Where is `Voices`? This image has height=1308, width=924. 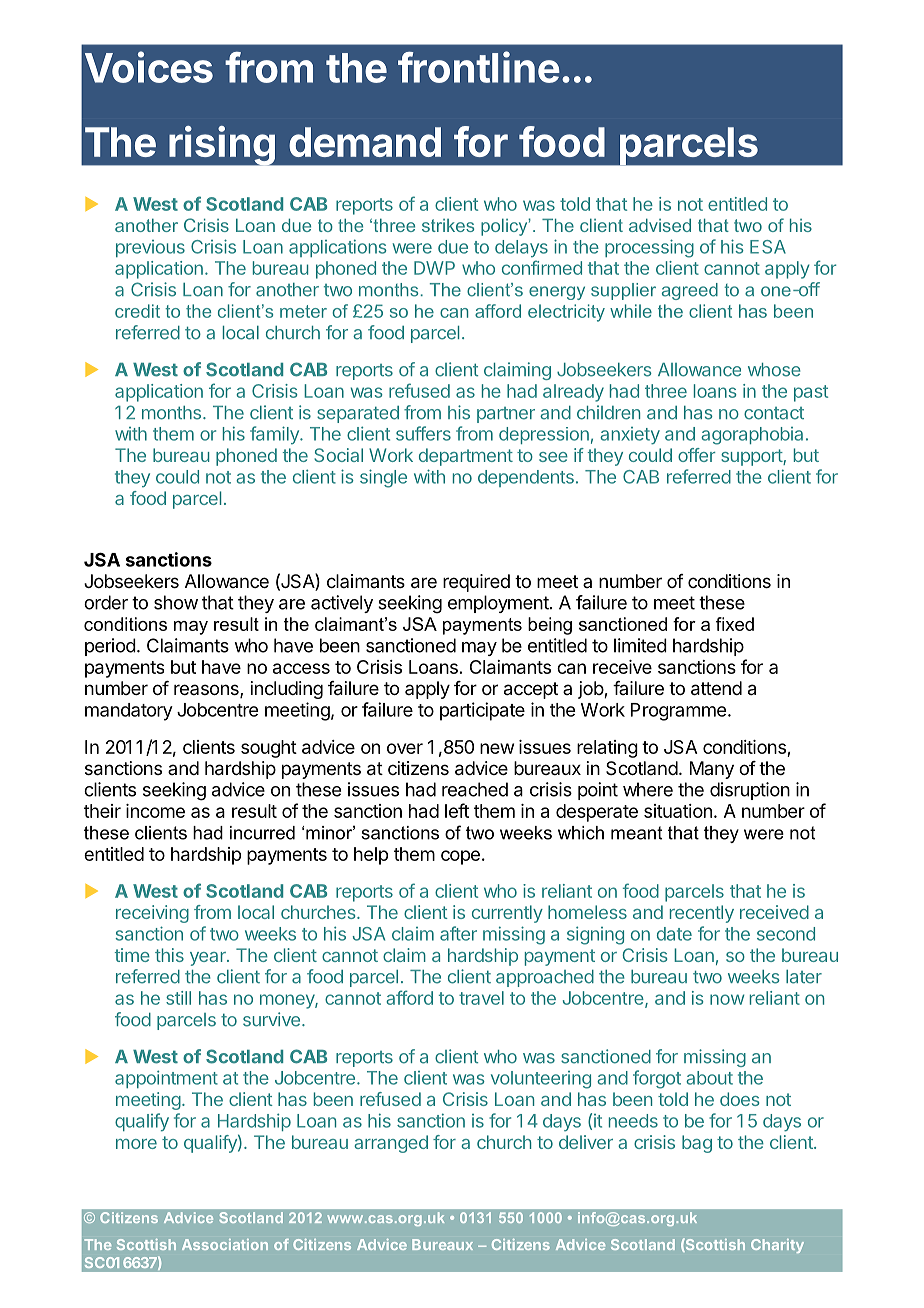 Voices is located at coordinates (149, 67).
